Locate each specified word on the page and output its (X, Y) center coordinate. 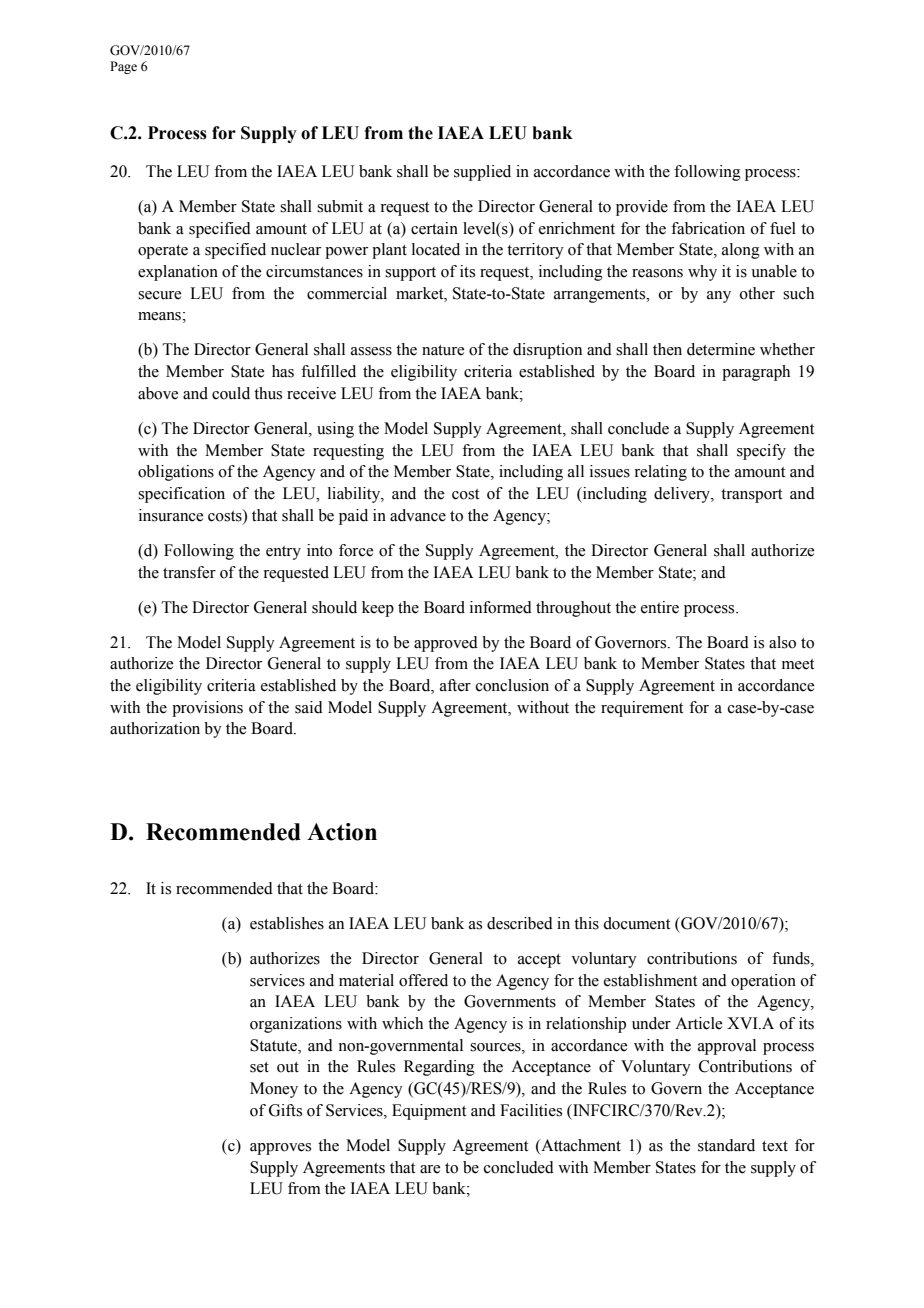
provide (642, 208)
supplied (482, 173)
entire (660, 607)
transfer (189, 572)
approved (446, 644)
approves (280, 1149)
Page (123, 67)
